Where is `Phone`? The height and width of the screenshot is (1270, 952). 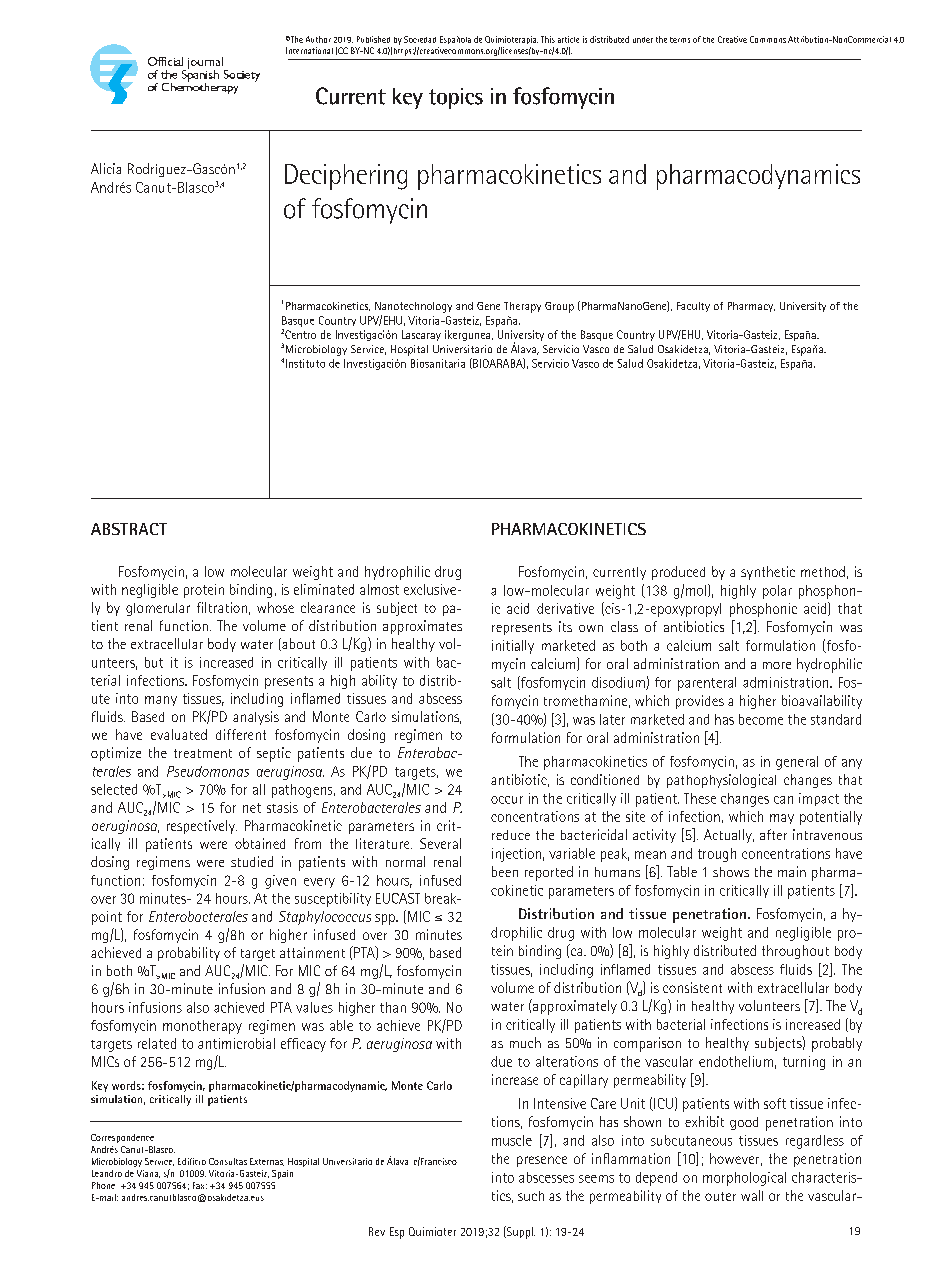
Phone is located at coordinates (103, 1185).
